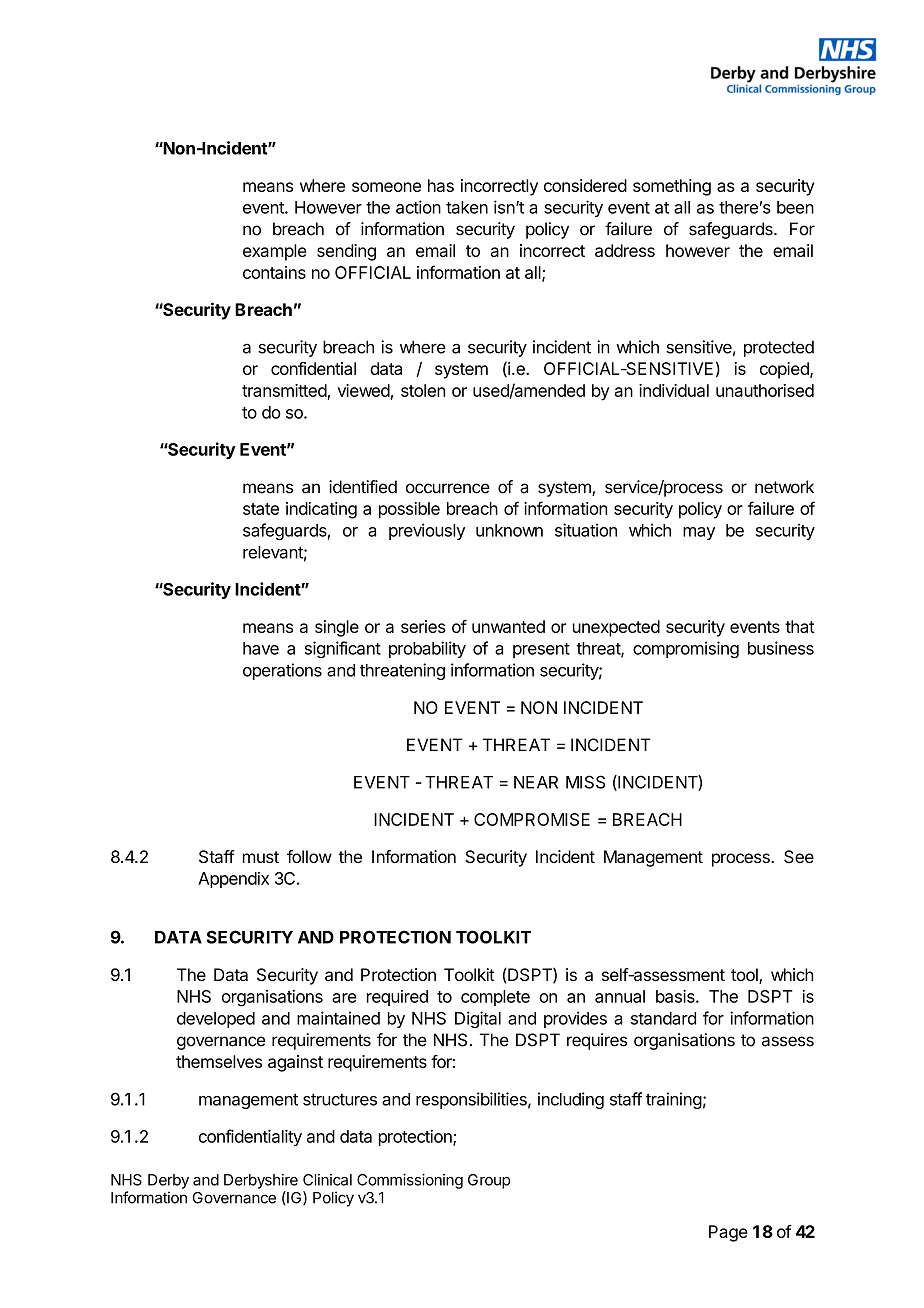 The image size is (924, 1308). I want to click on may, so click(699, 533).
